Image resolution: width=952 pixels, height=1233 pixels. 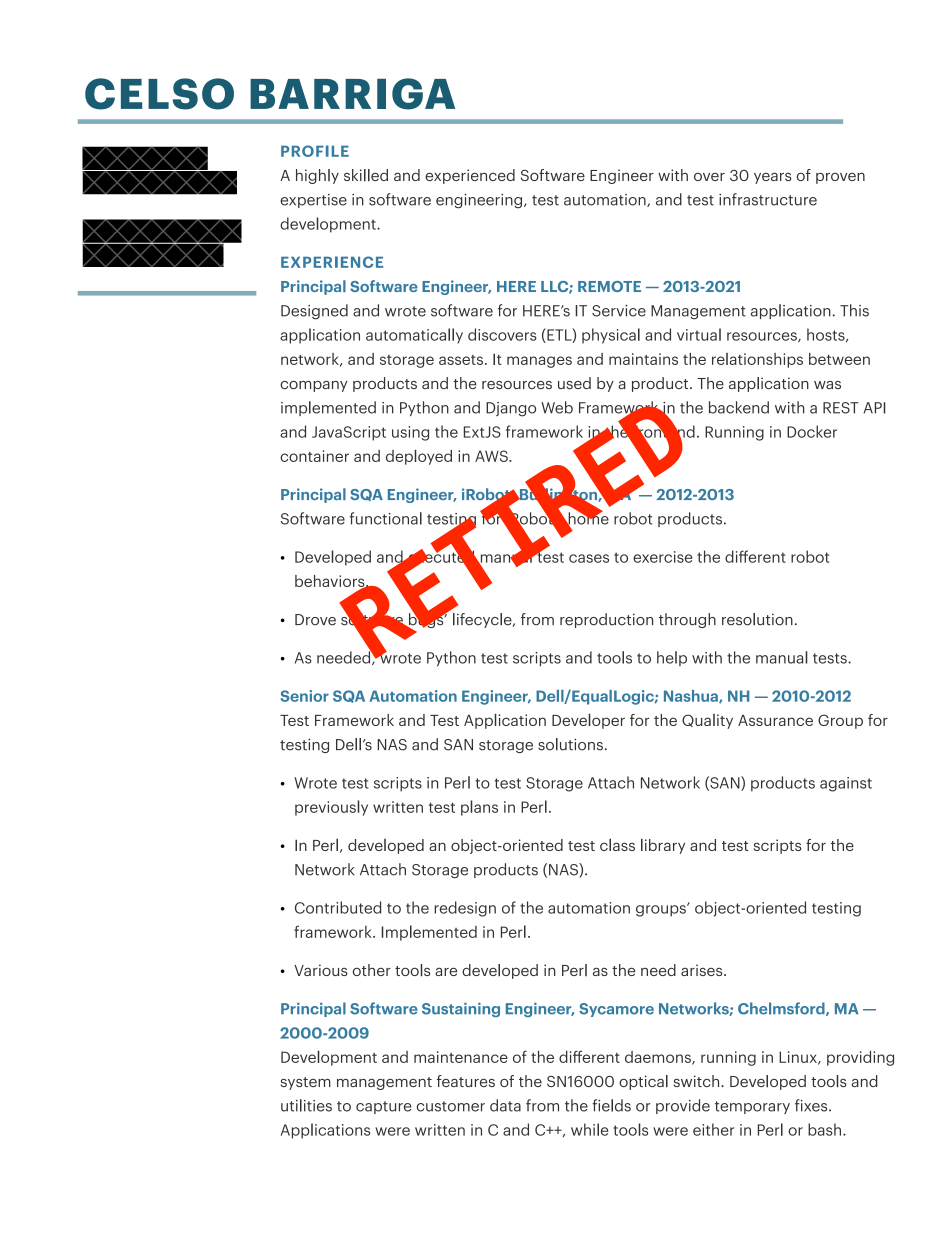 I want to click on help, so click(x=672, y=658).
